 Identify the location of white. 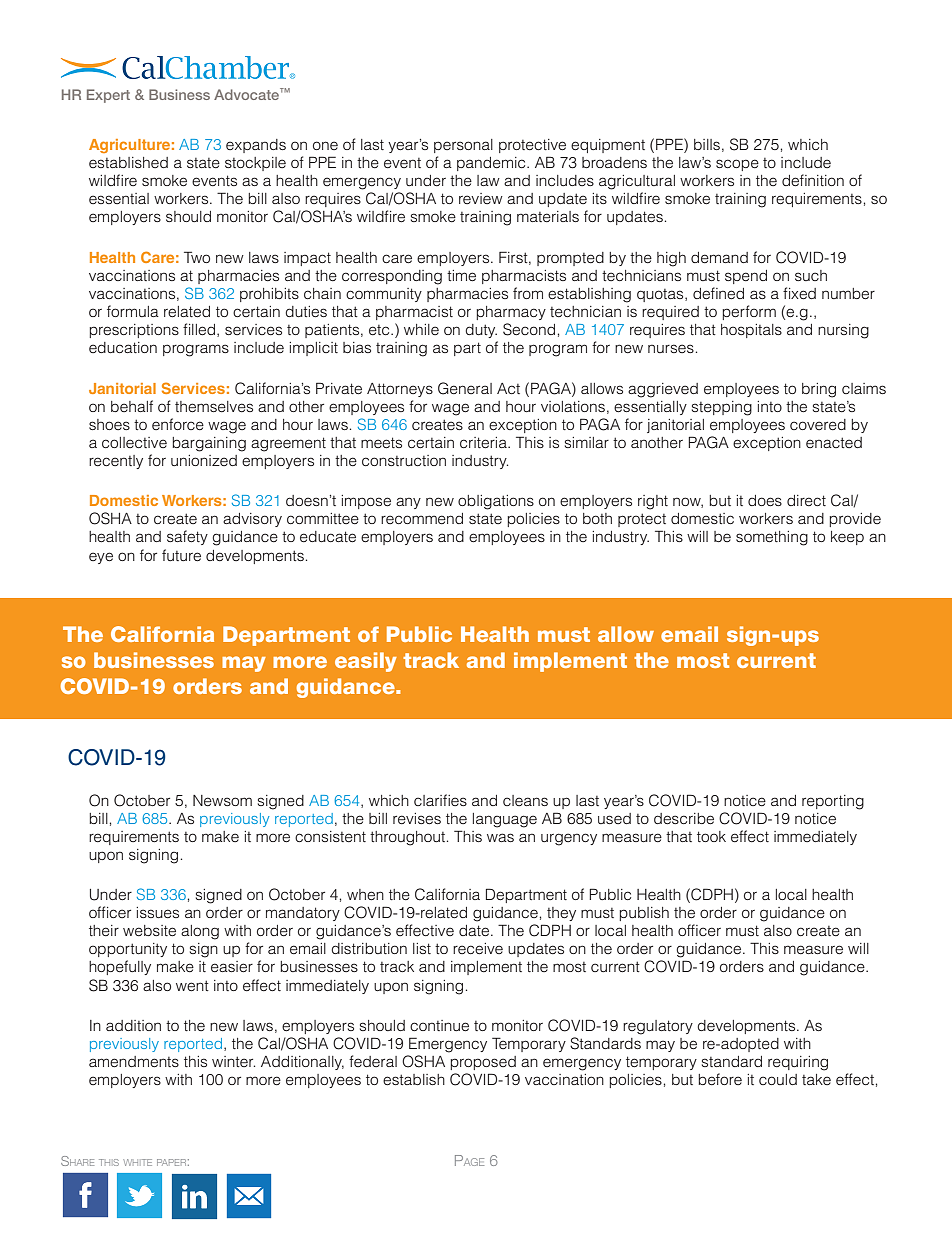
(137, 1162).
